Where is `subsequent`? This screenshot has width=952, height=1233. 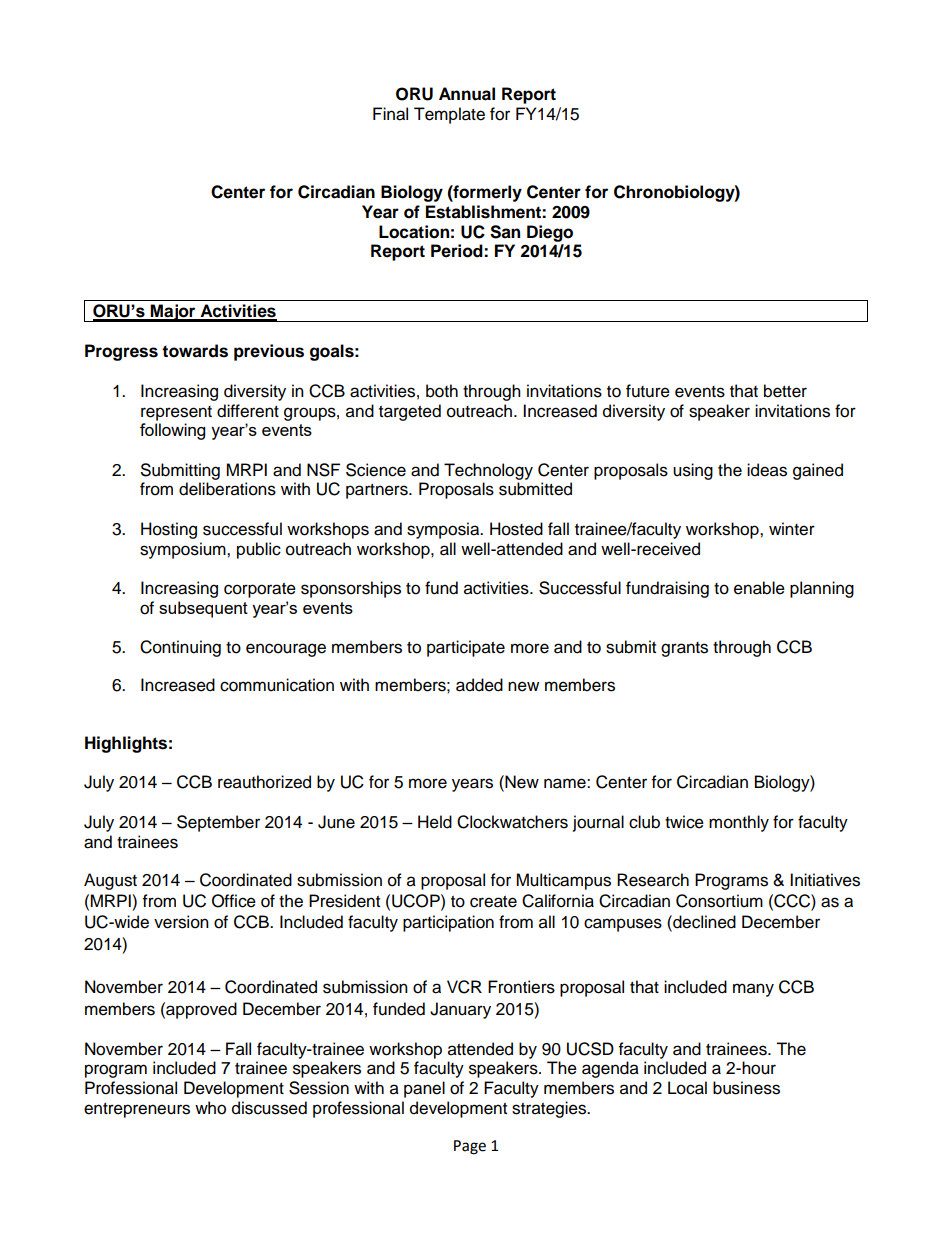
subsequent is located at coordinates (203, 609).
